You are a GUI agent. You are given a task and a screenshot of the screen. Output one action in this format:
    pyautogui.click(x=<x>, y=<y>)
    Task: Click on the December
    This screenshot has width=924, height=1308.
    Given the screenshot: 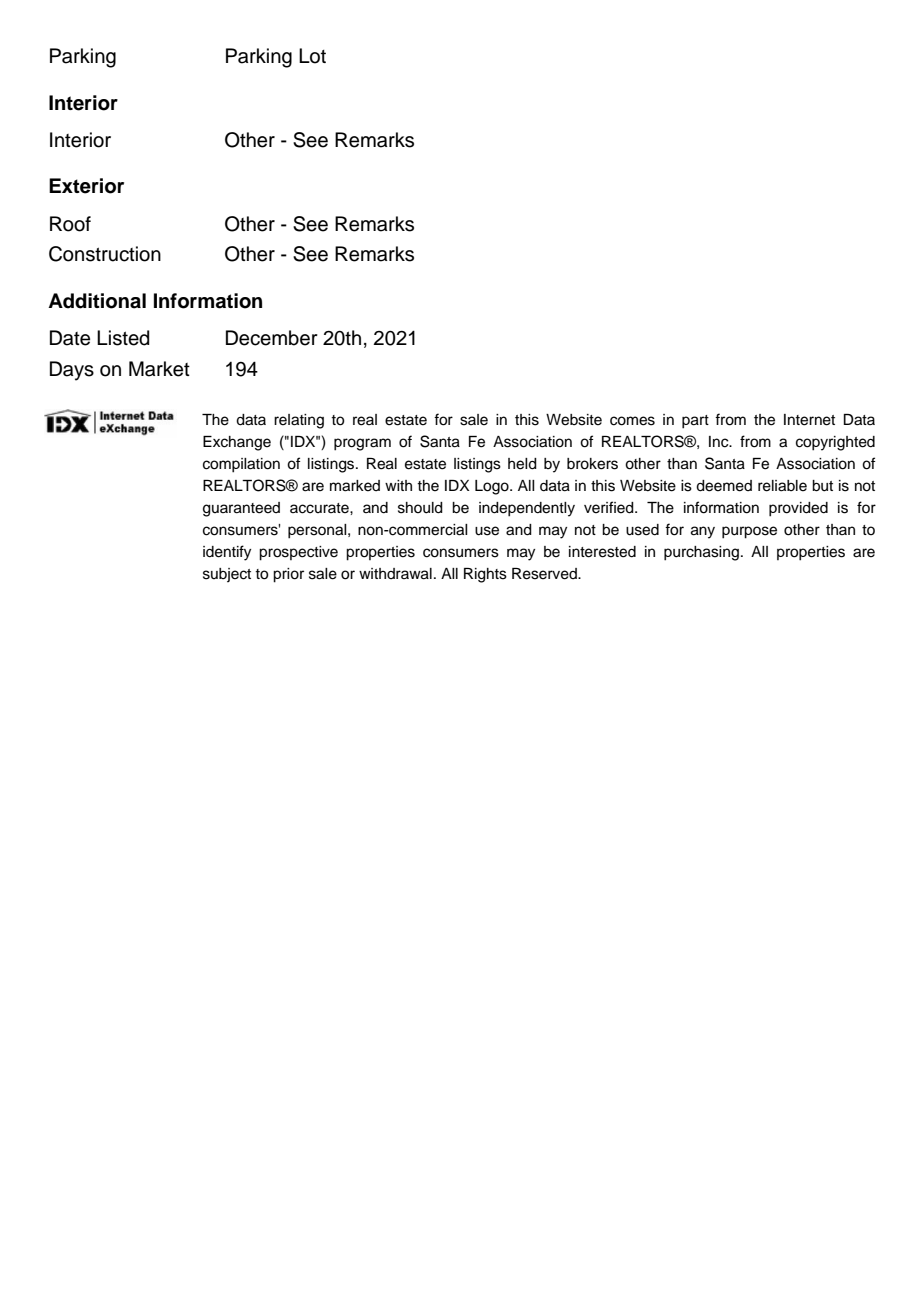 What is the action you would take?
    pyautogui.click(x=272, y=338)
